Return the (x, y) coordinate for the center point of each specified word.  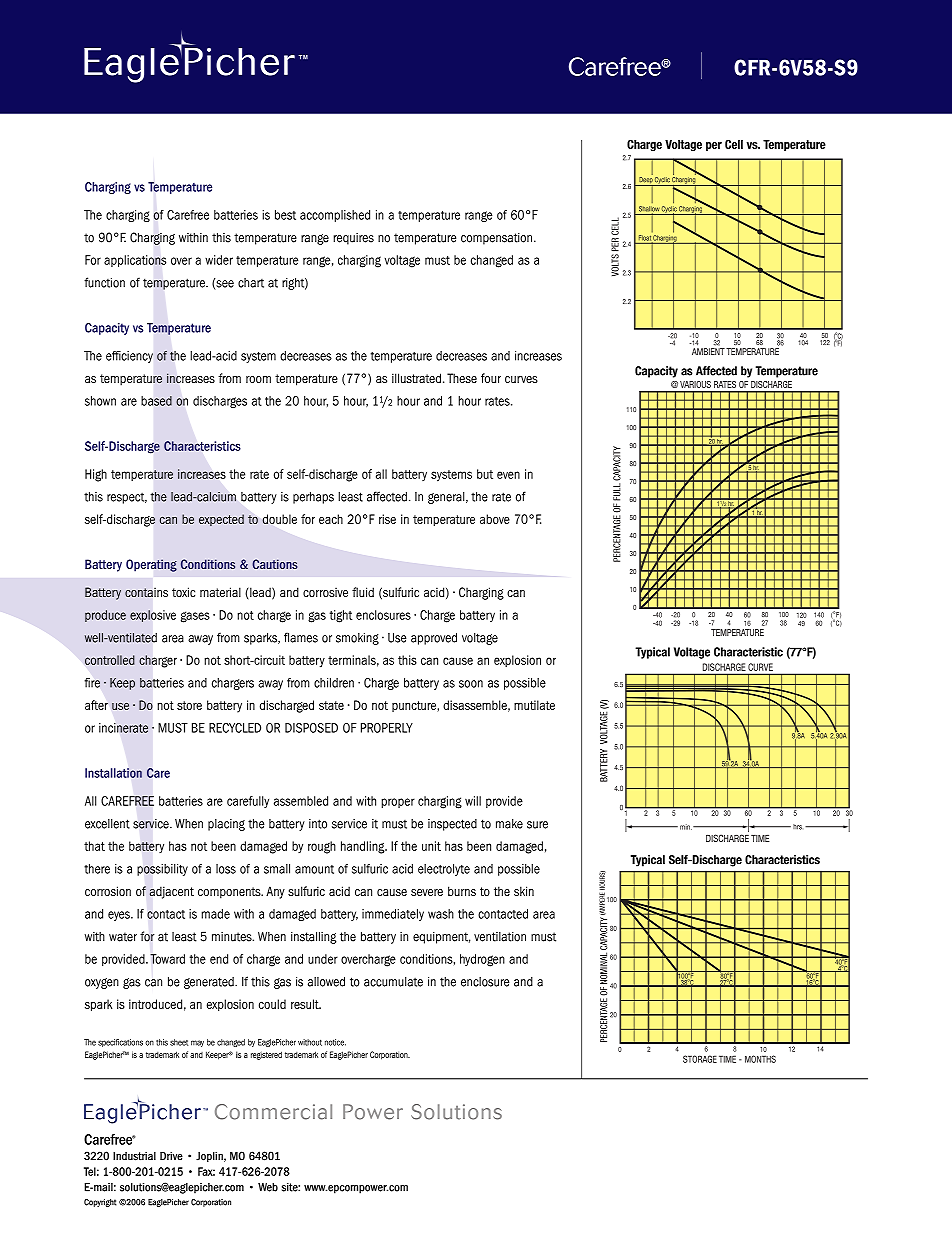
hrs (797, 827)
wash (441, 914)
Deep (645, 181)
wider (219, 260)
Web (268, 1187)
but (485, 474)
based (156, 401)
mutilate (534, 705)
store (189, 705)
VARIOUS (695, 384)
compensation (498, 239)
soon (471, 684)
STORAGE (700, 1059)
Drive (171, 1156)
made (215, 914)
